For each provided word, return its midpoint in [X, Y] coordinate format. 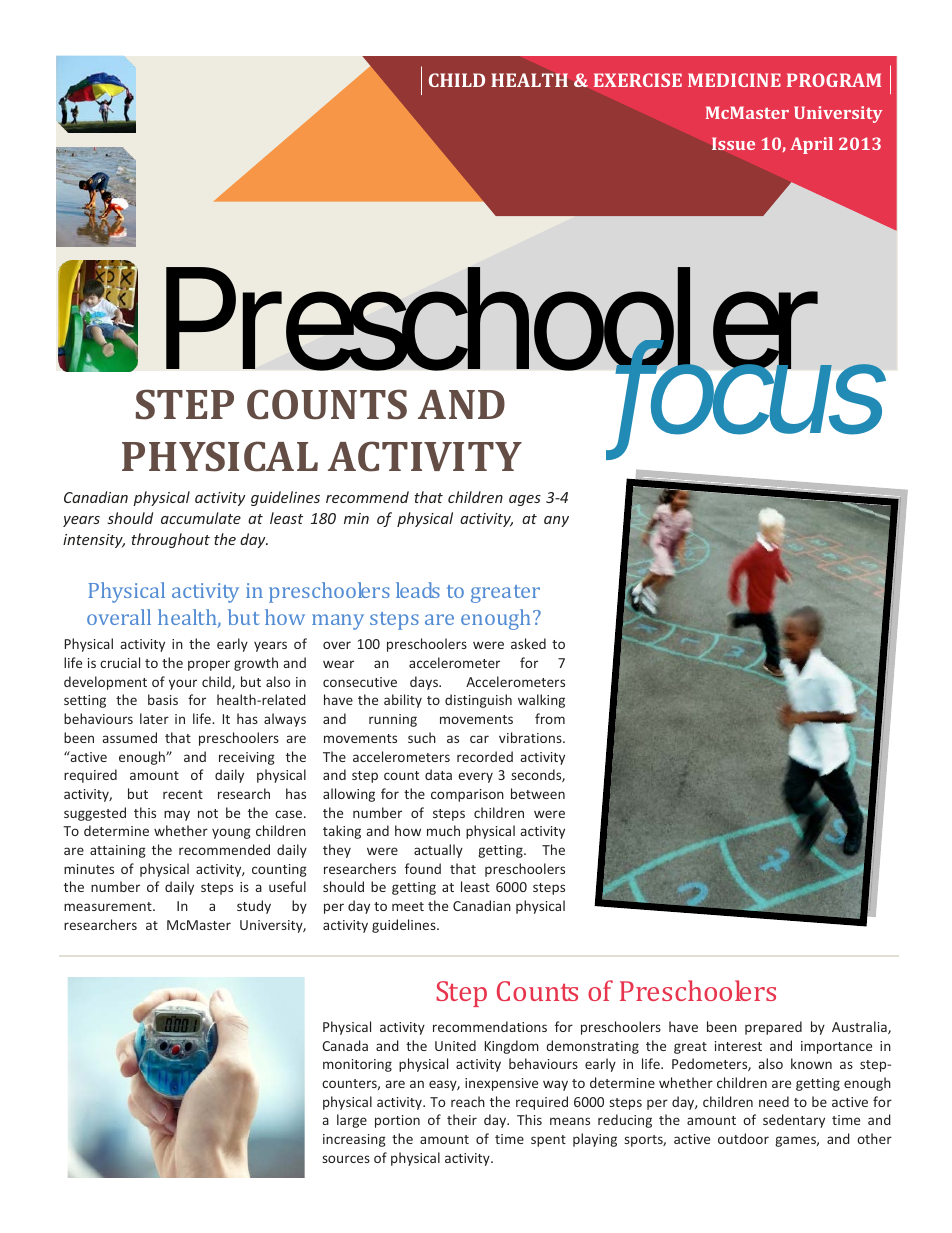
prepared [773, 1028]
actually [438, 851]
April [811, 145]
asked [528, 643]
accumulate [201, 518]
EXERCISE [638, 80]
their [462, 1119]
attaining [118, 851]
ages [525, 500]
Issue [733, 143]
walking [541, 701]
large [352, 1121]
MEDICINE [734, 80]
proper [209, 665]
